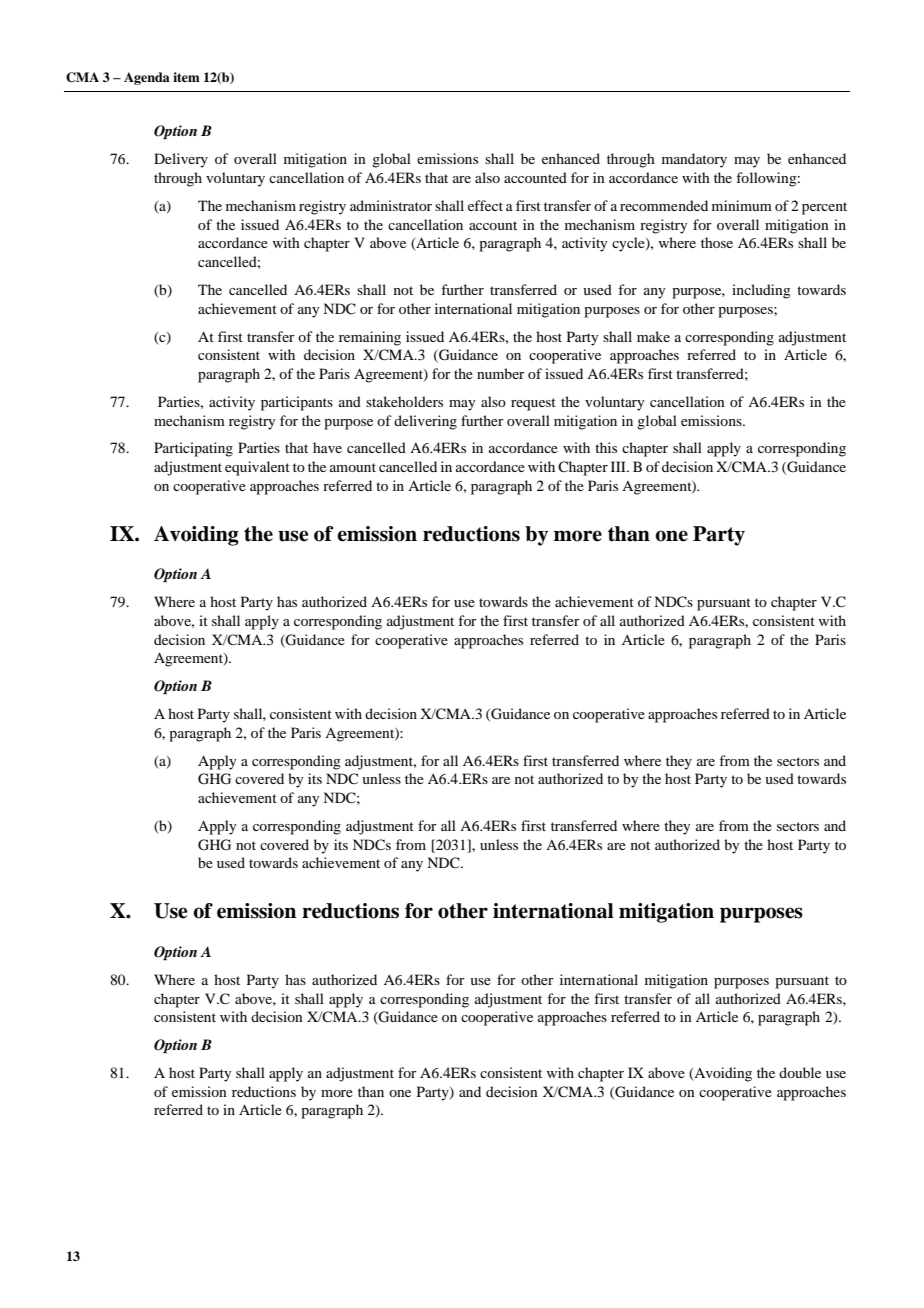 Image resolution: width=924 pixels, height=1308 pixels. Describe the element at coordinates (193, 449) in the page. I see `Participating` at that location.
